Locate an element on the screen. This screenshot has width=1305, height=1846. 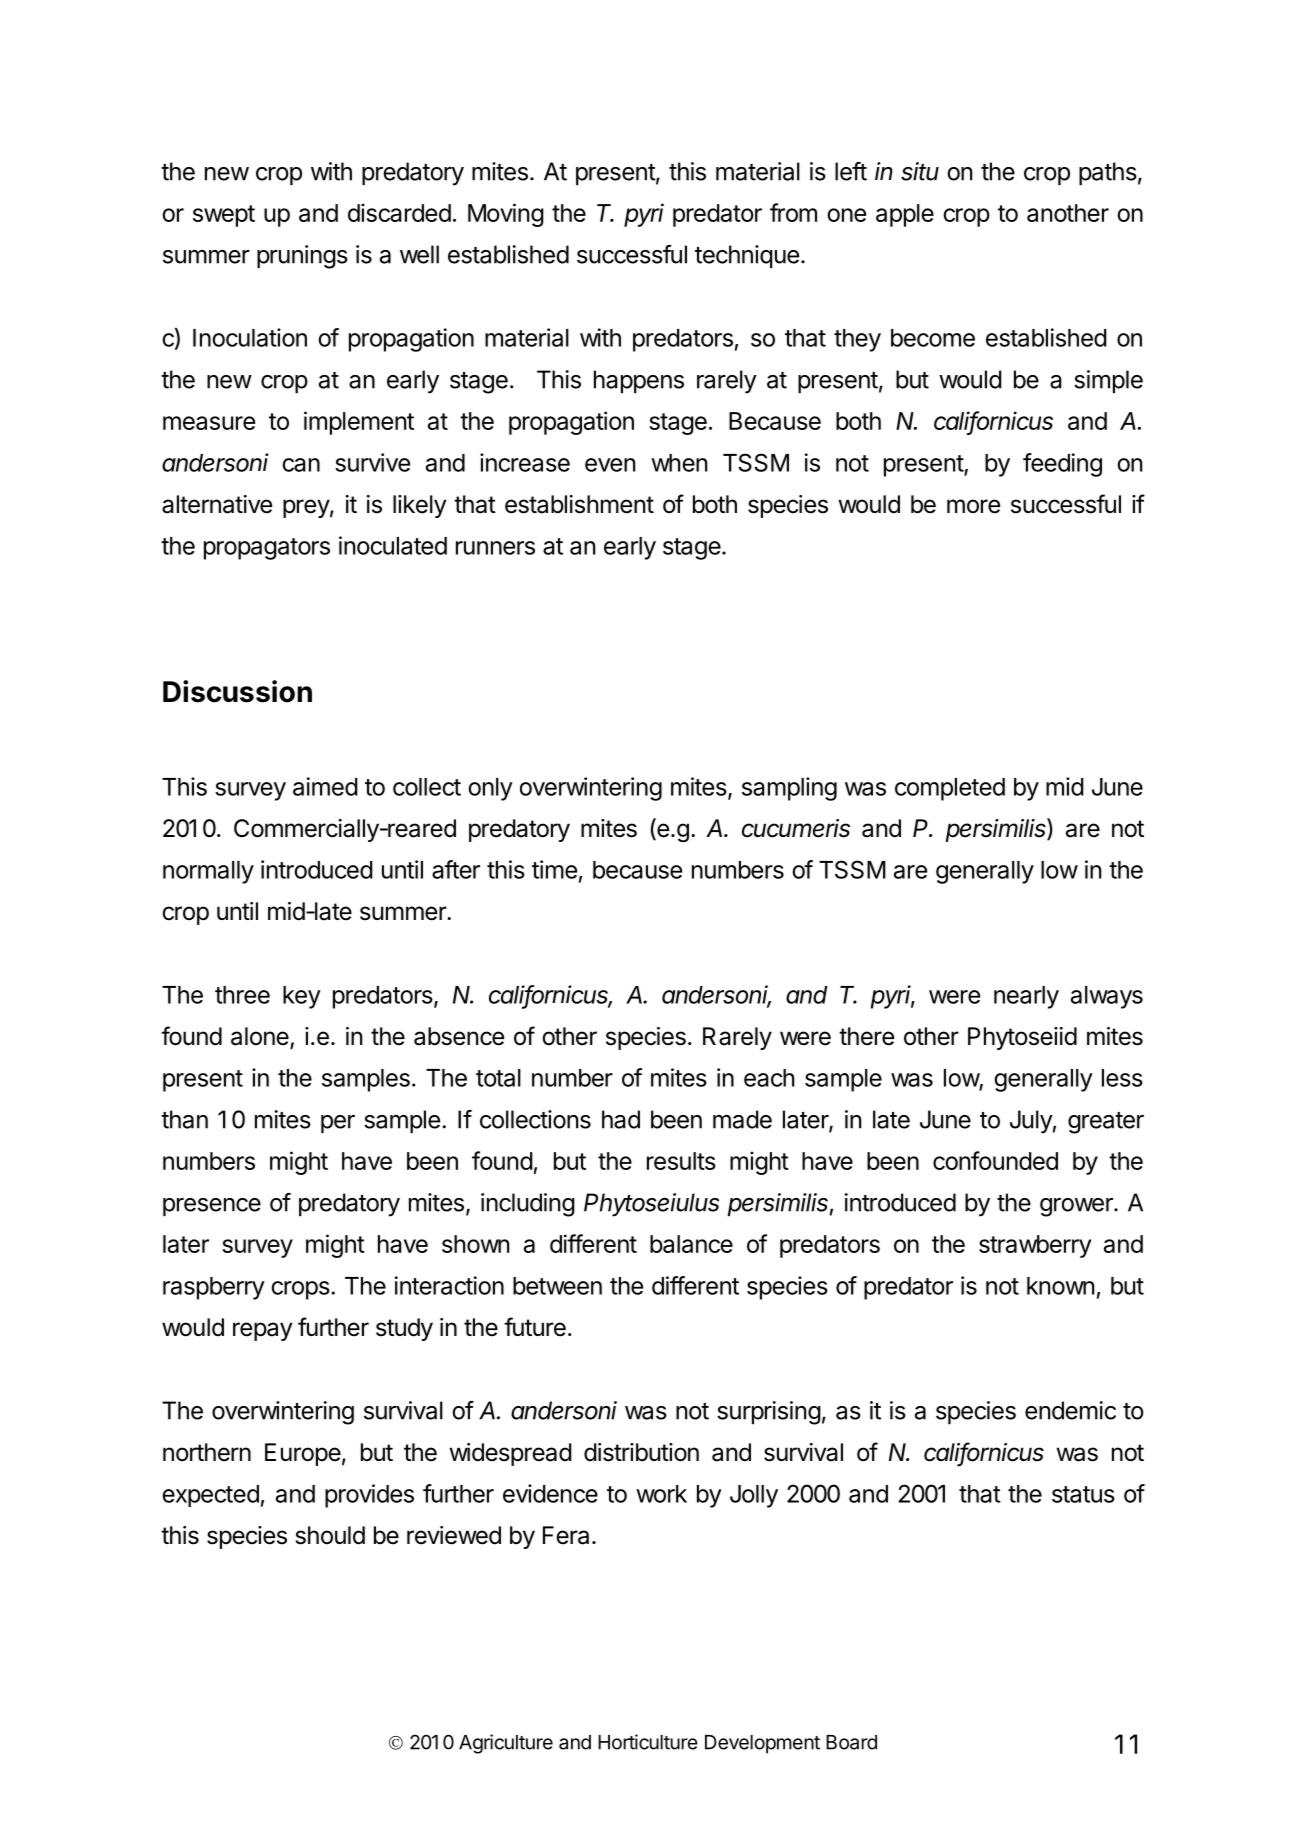
time is located at coordinates (554, 869).
